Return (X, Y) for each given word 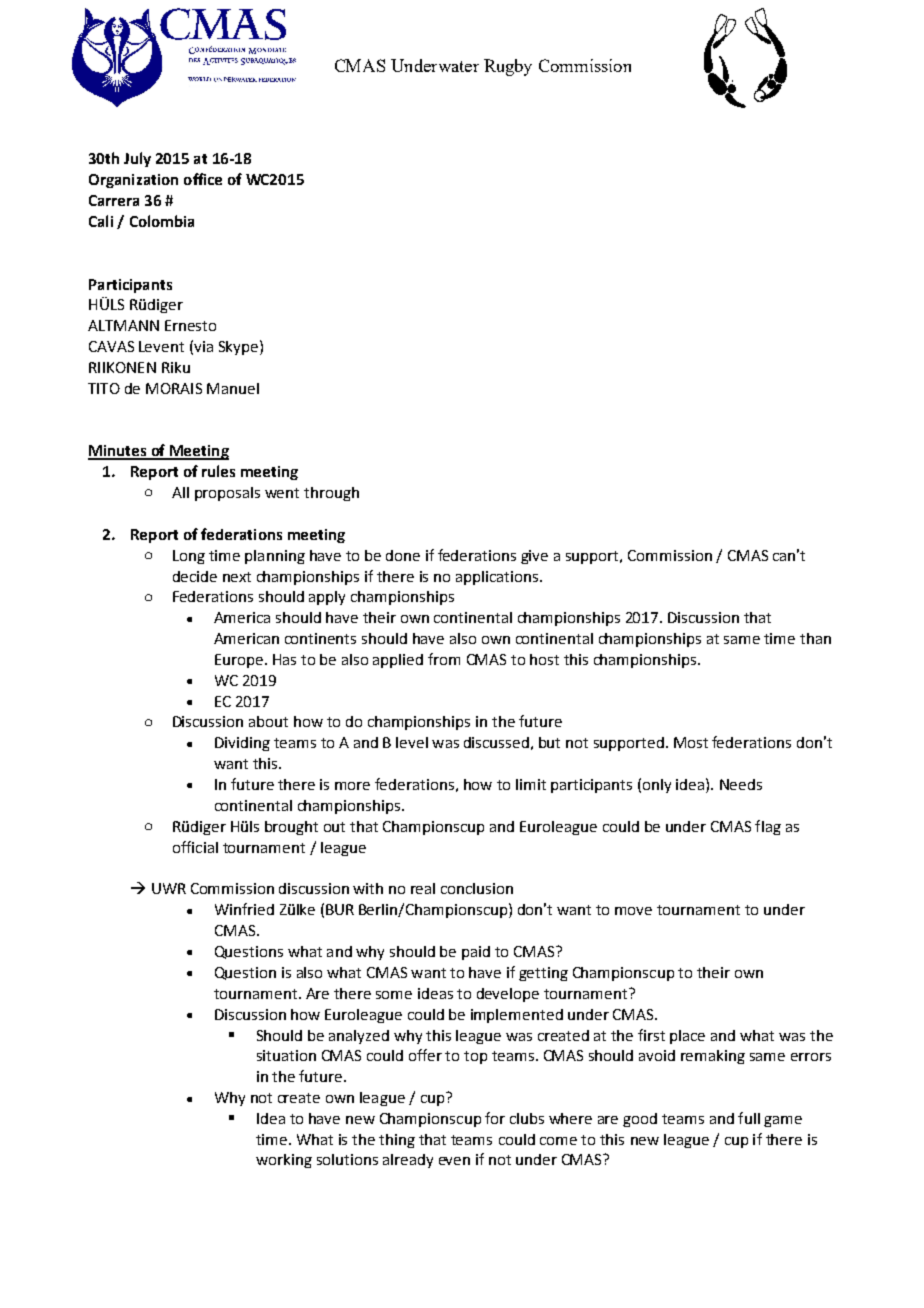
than (815, 638)
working (284, 1161)
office (203, 179)
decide (195, 576)
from (444, 659)
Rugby (508, 67)
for (495, 1118)
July (137, 159)
